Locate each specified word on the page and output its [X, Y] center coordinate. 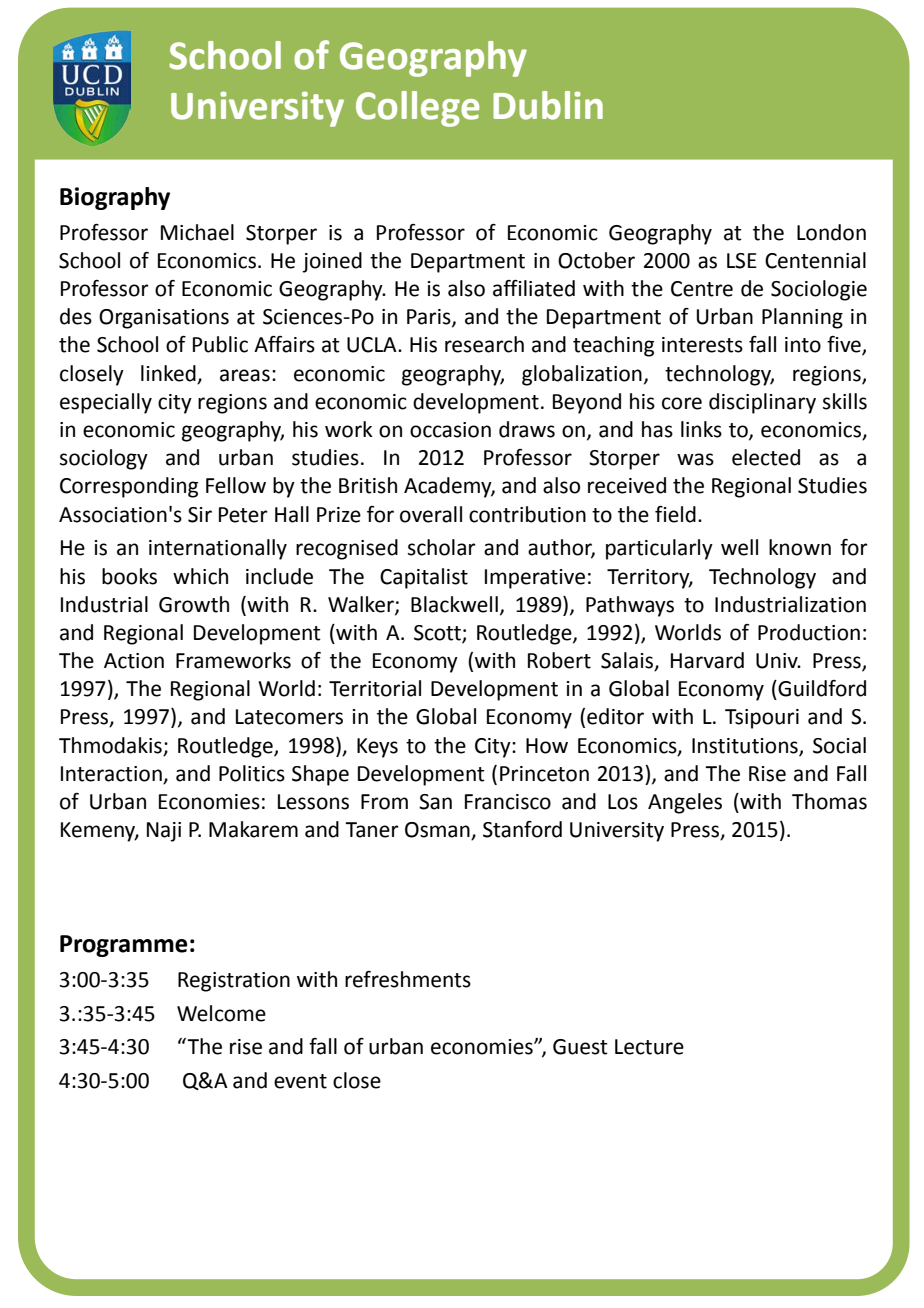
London [831, 232]
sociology [104, 459]
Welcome [221, 1013]
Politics [252, 773]
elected [766, 457]
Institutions [746, 746]
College [417, 109]
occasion [450, 430]
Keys [377, 748]
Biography [115, 198]
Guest [580, 1047]
